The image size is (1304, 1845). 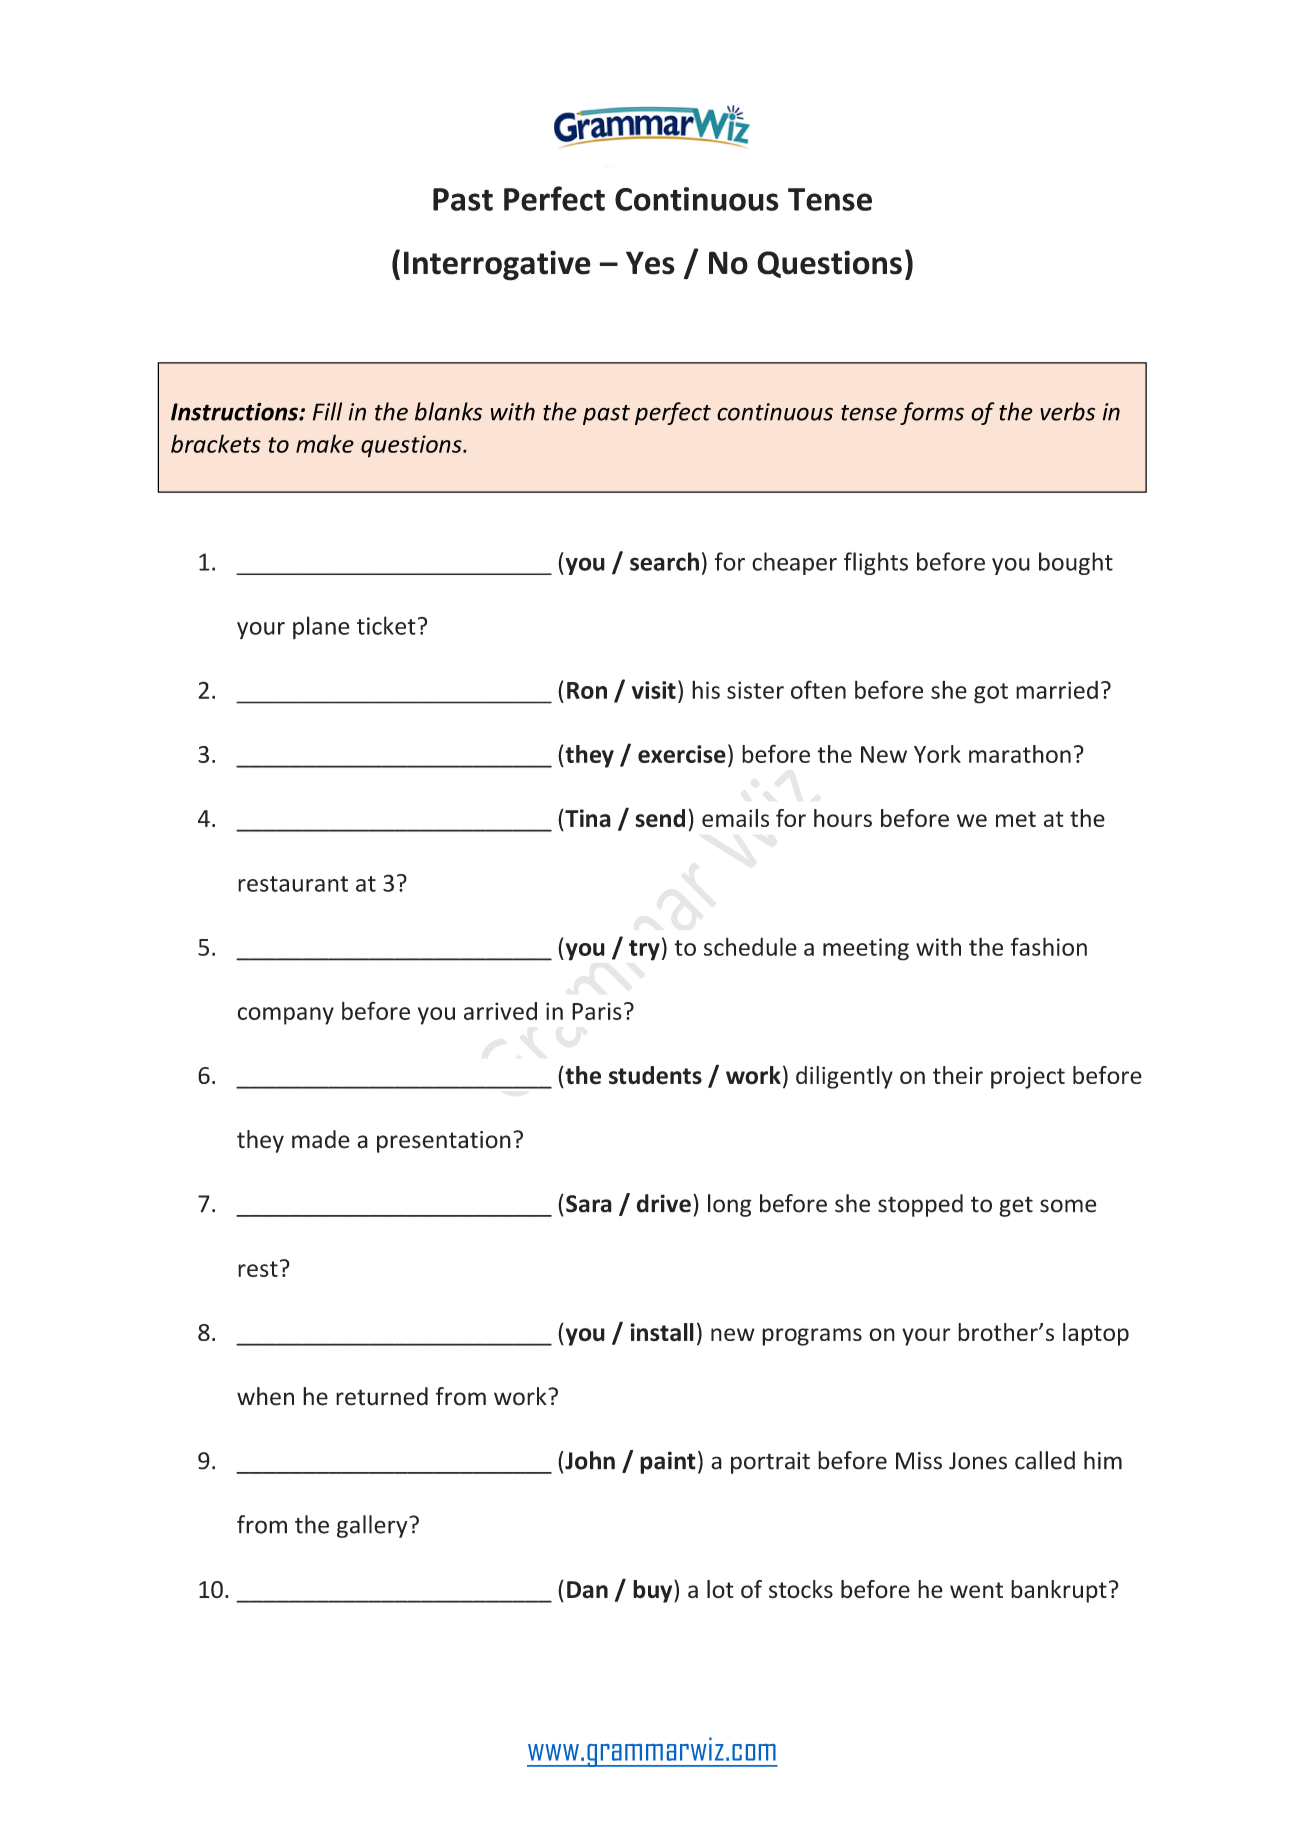 I want to click on buy, so click(x=654, y=1591).
